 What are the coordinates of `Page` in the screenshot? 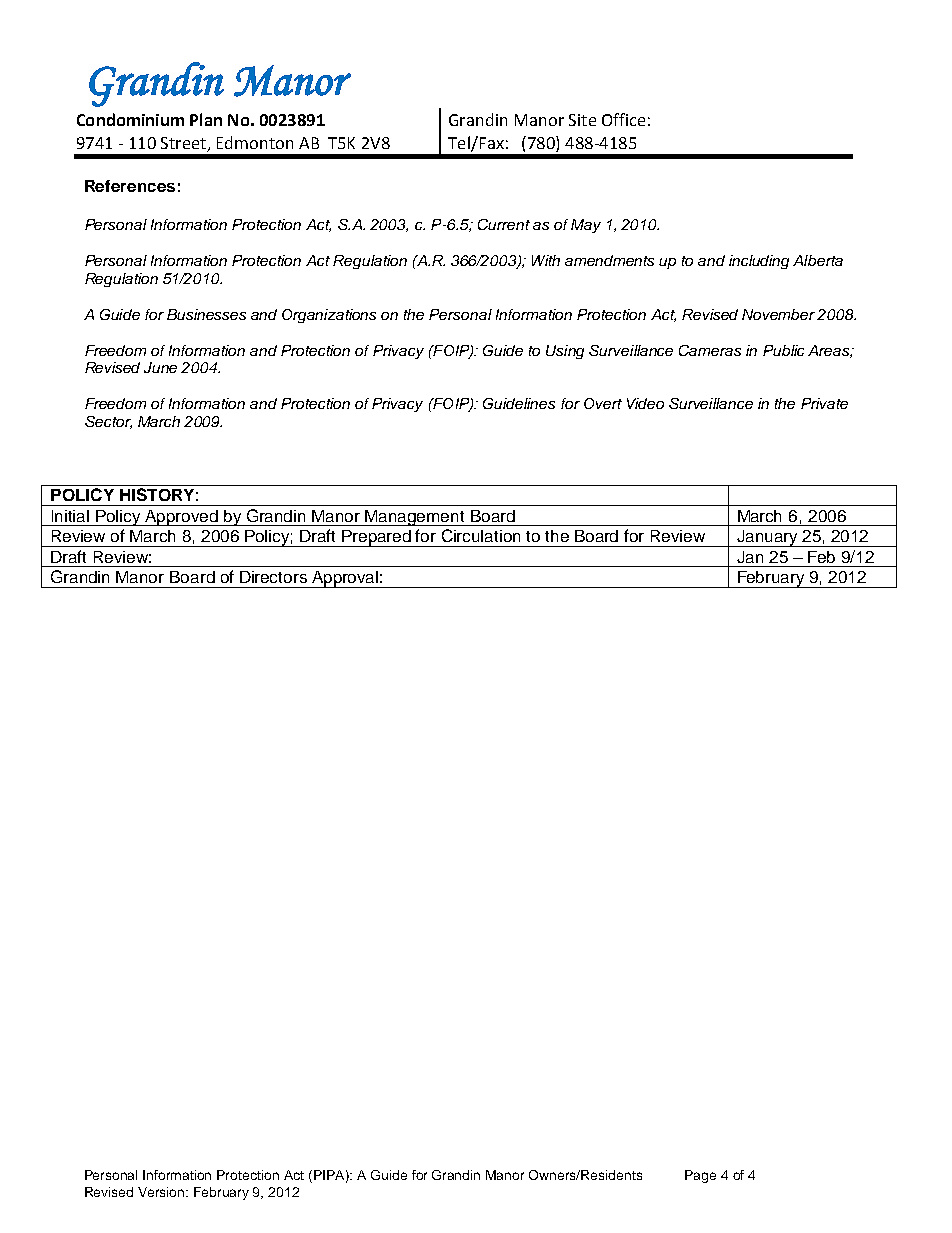 It's located at (700, 1176).
